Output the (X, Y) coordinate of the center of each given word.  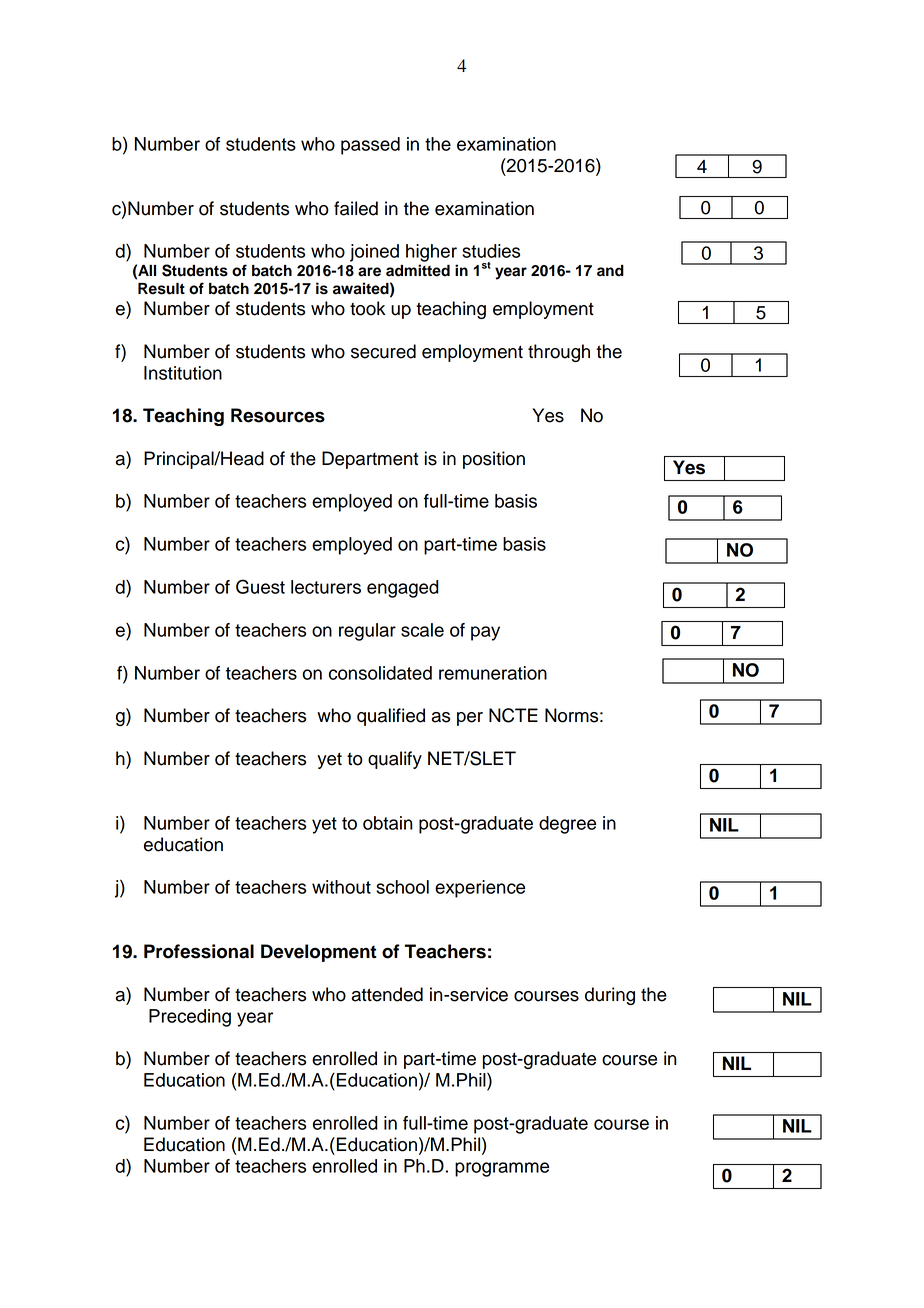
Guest (260, 586)
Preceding (190, 1018)
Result (161, 289)
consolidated (380, 673)
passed (370, 146)
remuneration (493, 673)
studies (491, 251)
